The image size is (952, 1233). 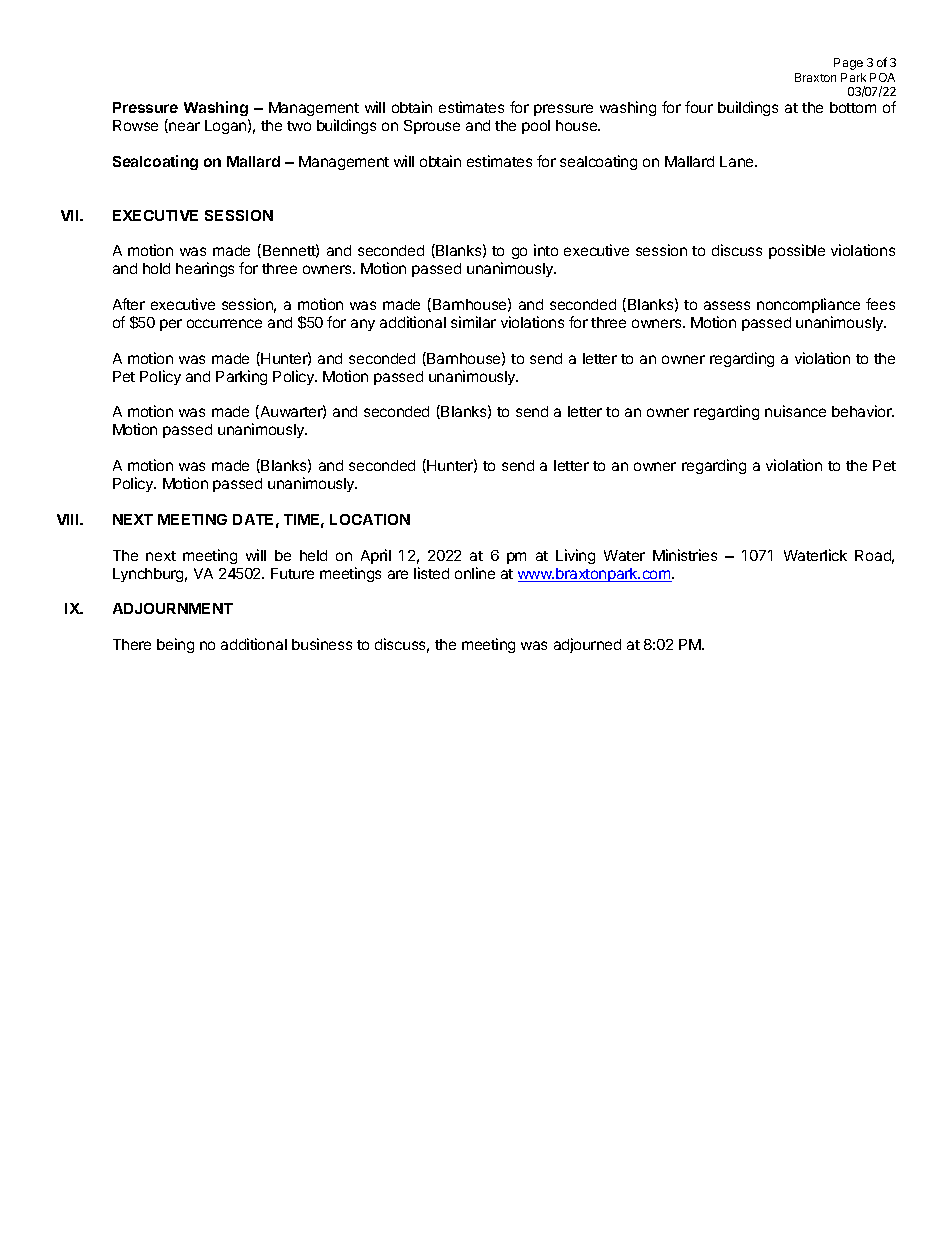 I want to click on noncompliance, so click(x=808, y=305).
